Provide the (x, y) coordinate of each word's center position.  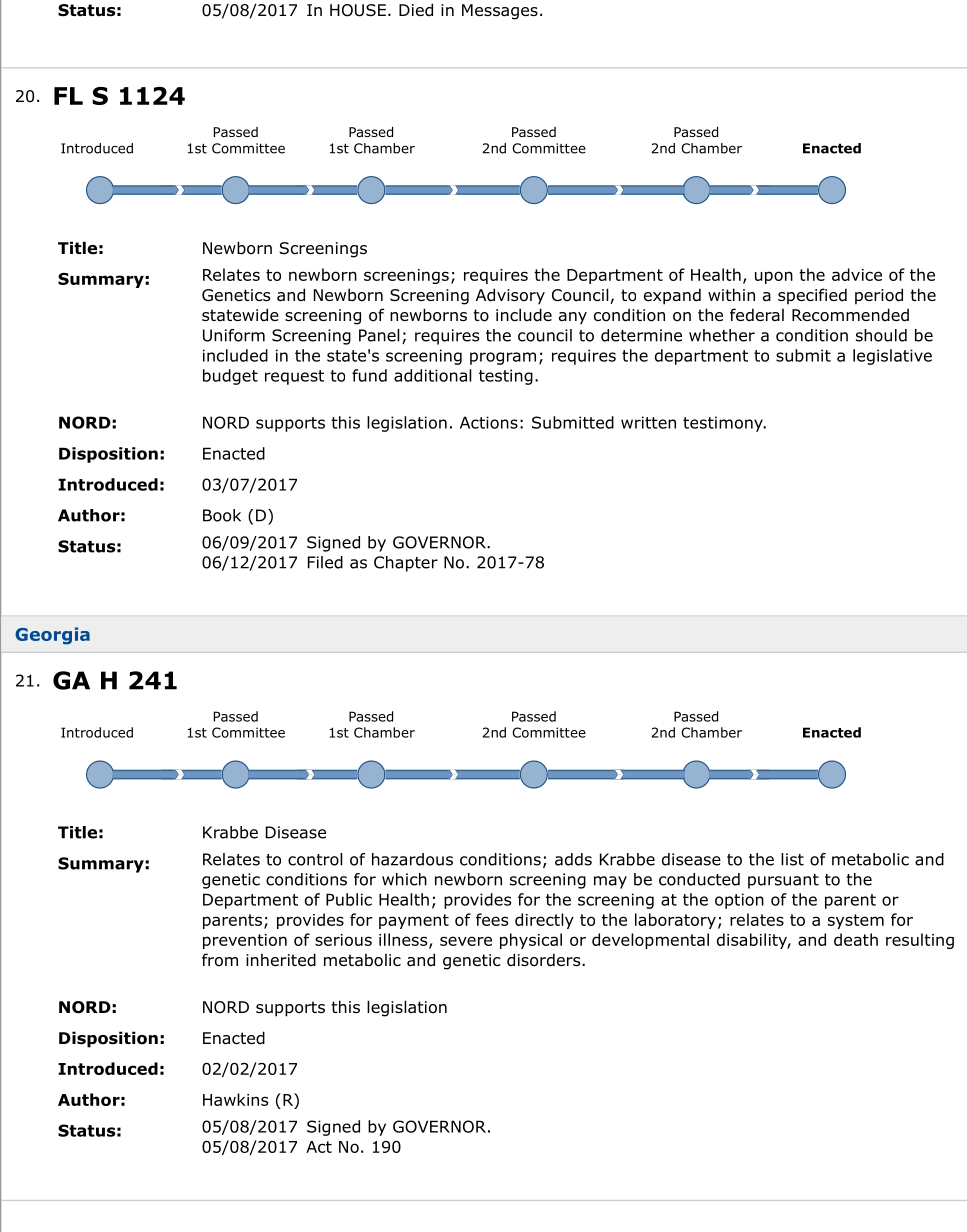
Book (222, 515)
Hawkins (235, 1099)
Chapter (406, 564)
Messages (500, 12)
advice (857, 274)
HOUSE (358, 10)
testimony (724, 424)
